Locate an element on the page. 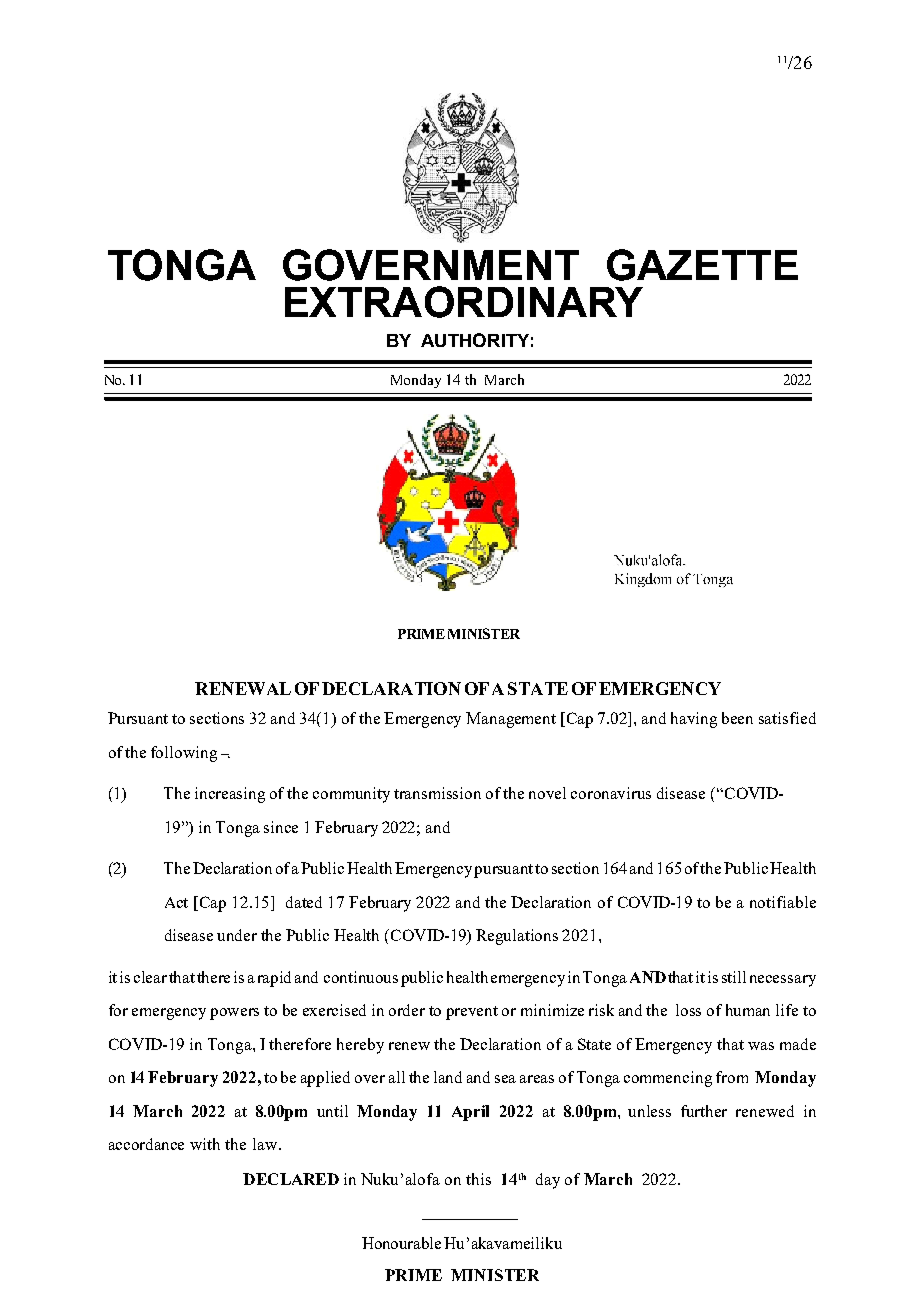  Management is located at coordinates (511, 720).
